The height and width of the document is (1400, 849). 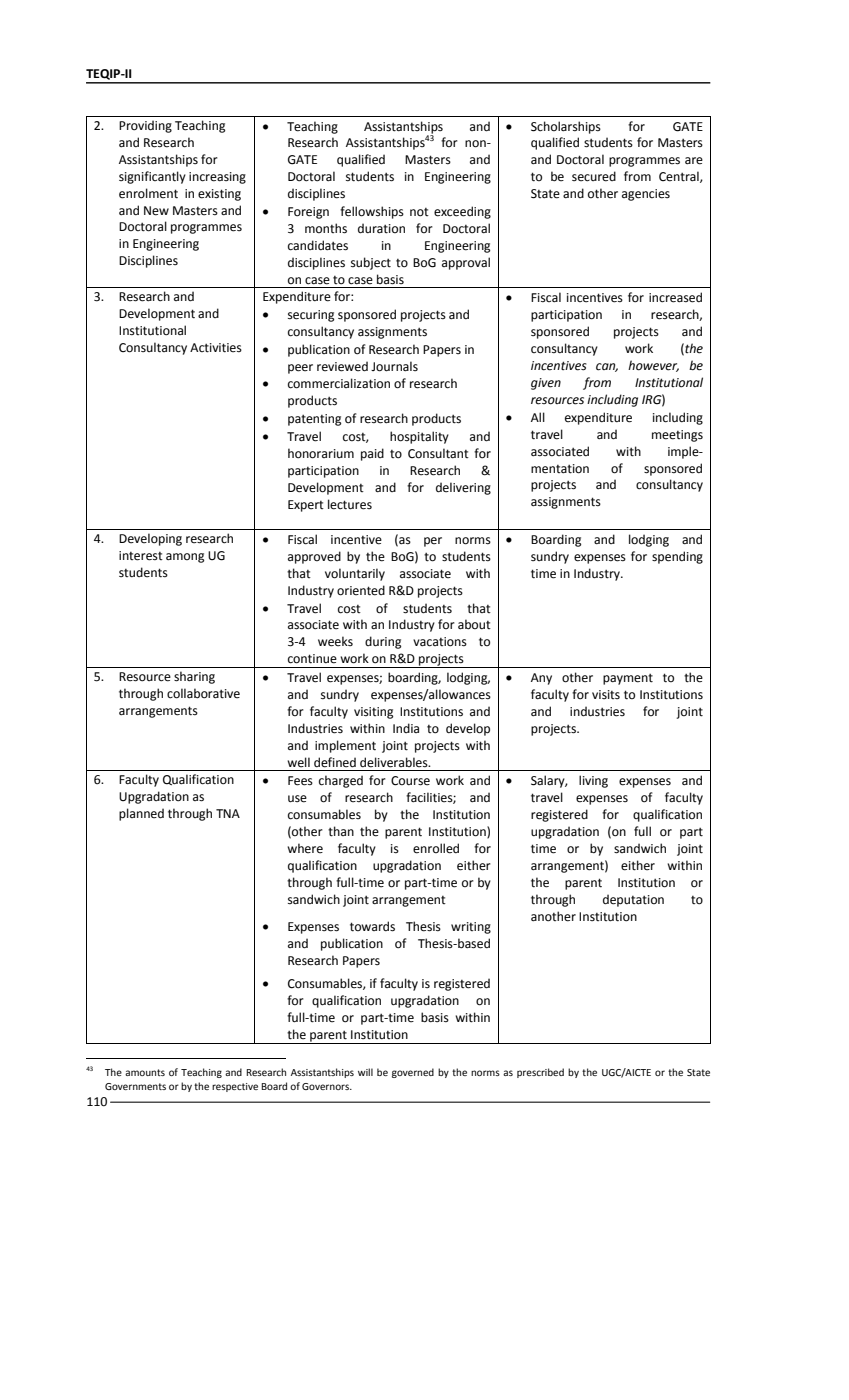 What do you see at coordinates (203, 693) in the document?
I see `collaborative` at bounding box center [203, 693].
